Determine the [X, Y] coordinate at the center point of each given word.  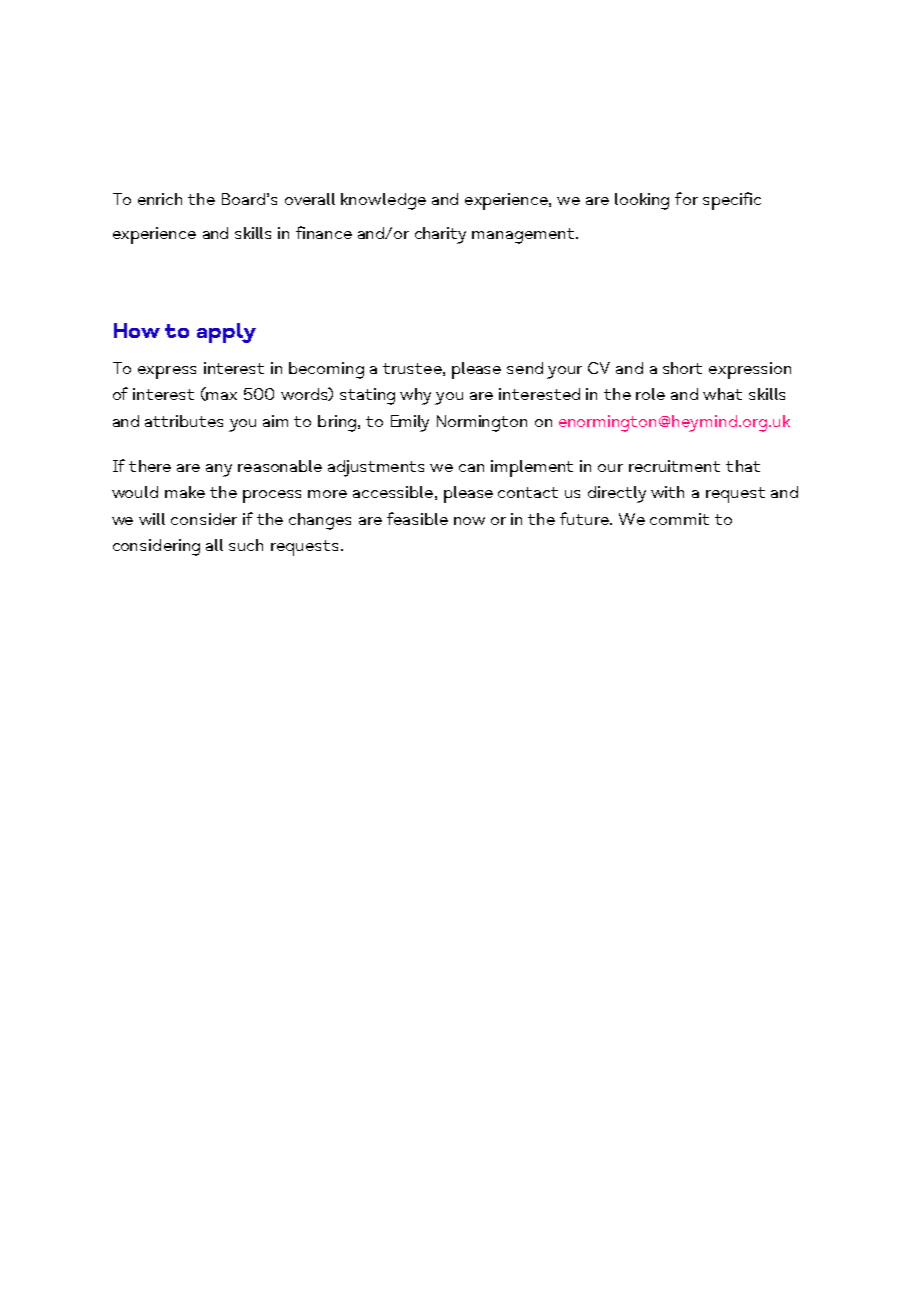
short [682, 368]
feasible [417, 518]
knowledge [383, 201]
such [246, 545]
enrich [160, 199]
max [221, 396]
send [525, 368]
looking [642, 201]
